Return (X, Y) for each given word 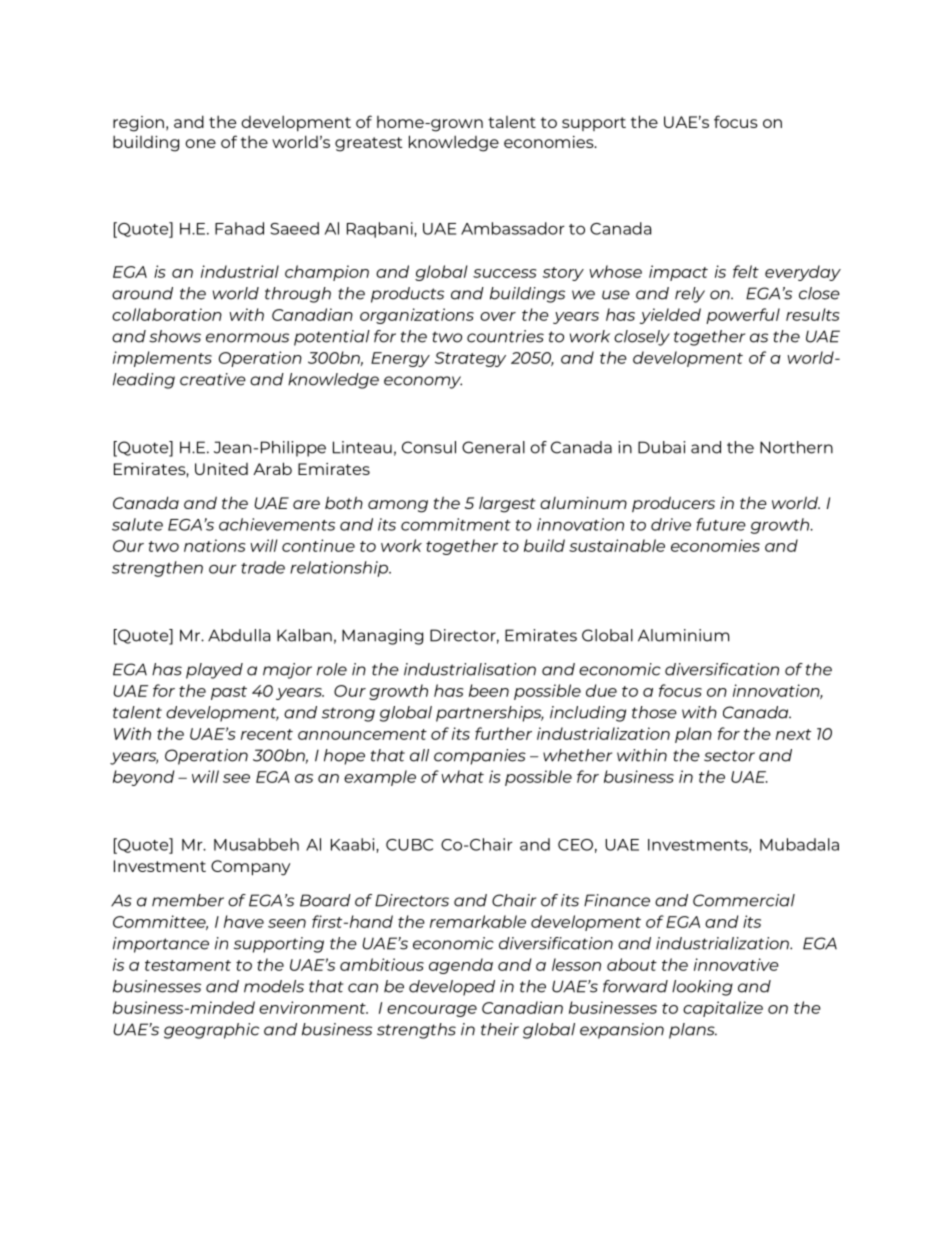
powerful (743, 316)
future (721, 524)
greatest (369, 144)
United (221, 469)
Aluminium (683, 635)
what (462, 776)
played (214, 671)
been (489, 690)
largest (507, 504)
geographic (211, 1031)
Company (250, 868)
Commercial (744, 900)
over (498, 316)
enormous (247, 338)
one (200, 143)
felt (746, 271)
